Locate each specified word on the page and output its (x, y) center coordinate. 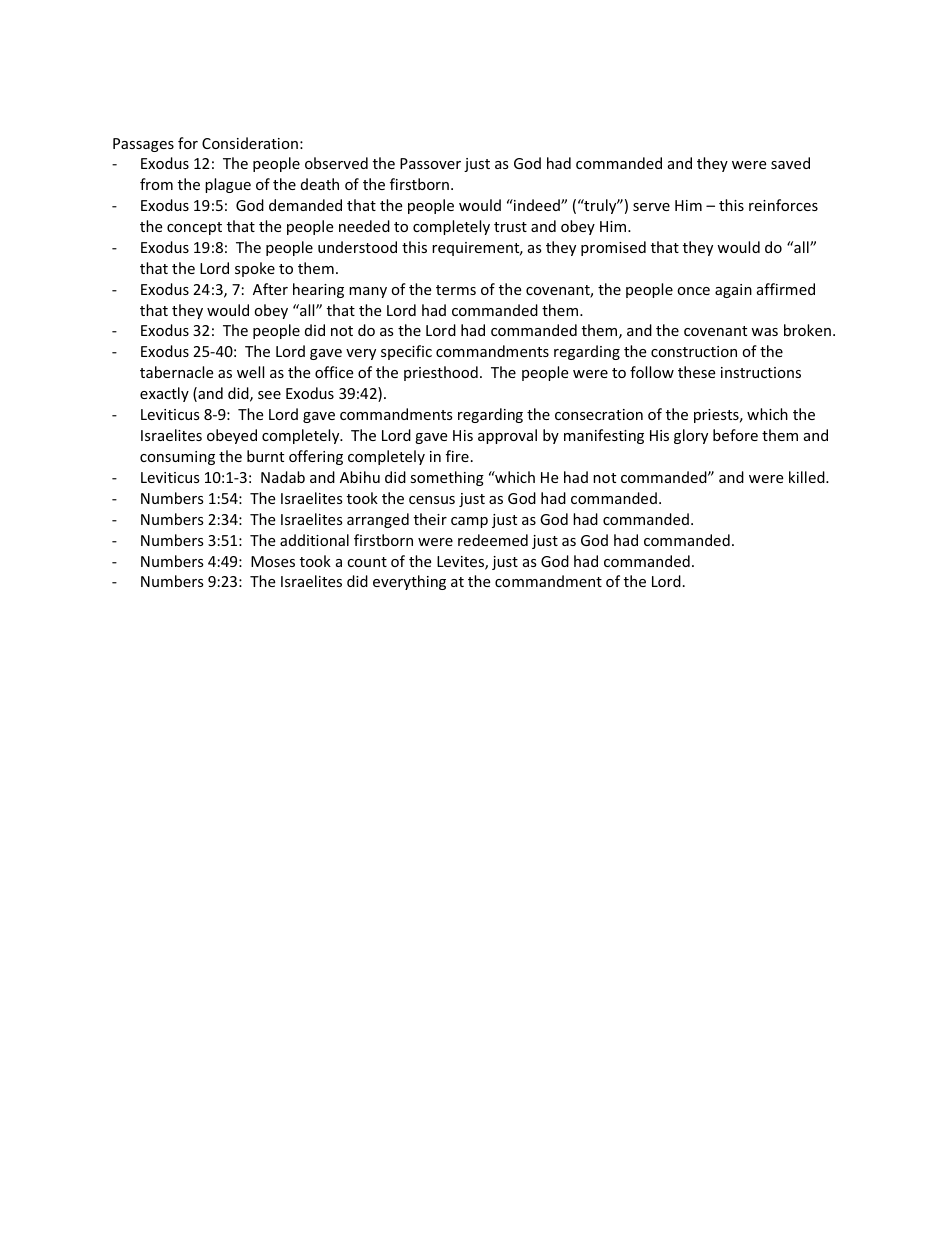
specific (406, 352)
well (250, 372)
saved (790, 163)
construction (694, 351)
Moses (273, 561)
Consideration (250, 143)
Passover (430, 163)
